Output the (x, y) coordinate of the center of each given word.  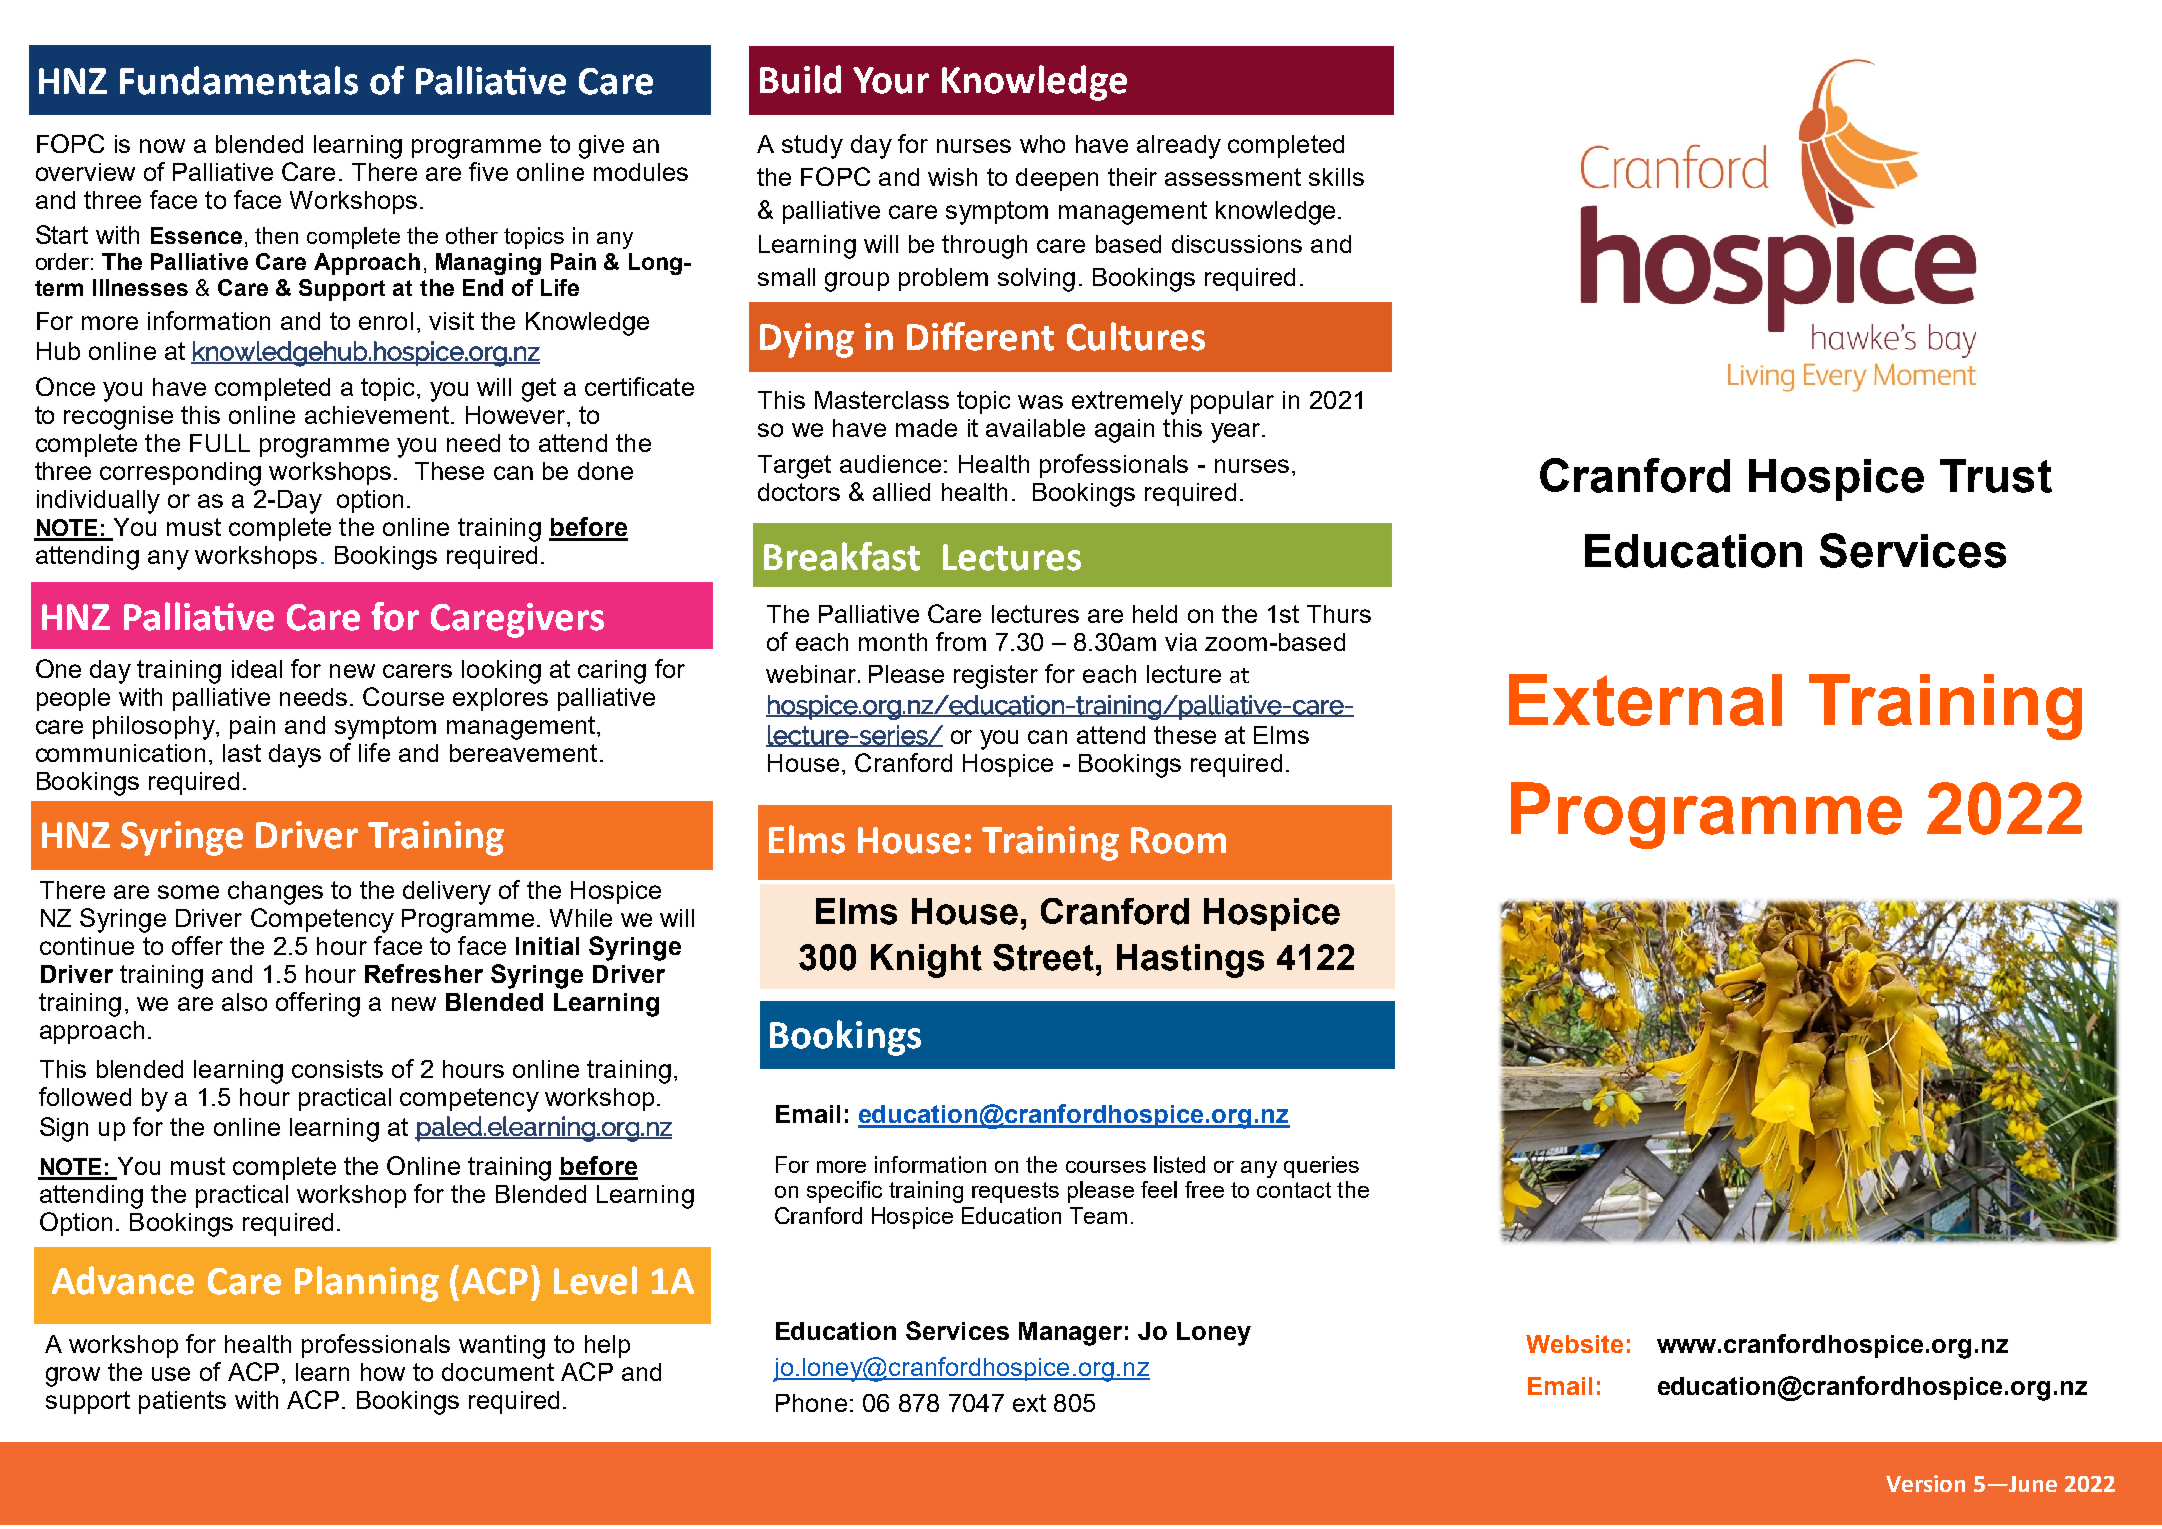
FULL (220, 443)
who (1042, 144)
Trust (1996, 476)
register (996, 677)
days (295, 756)
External (1645, 700)
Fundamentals (239, 80)
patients (182, 1402)
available (1035, 428)
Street (1043, 957)
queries (1321, 1167)
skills (1336, 177)
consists (337, 1069)
